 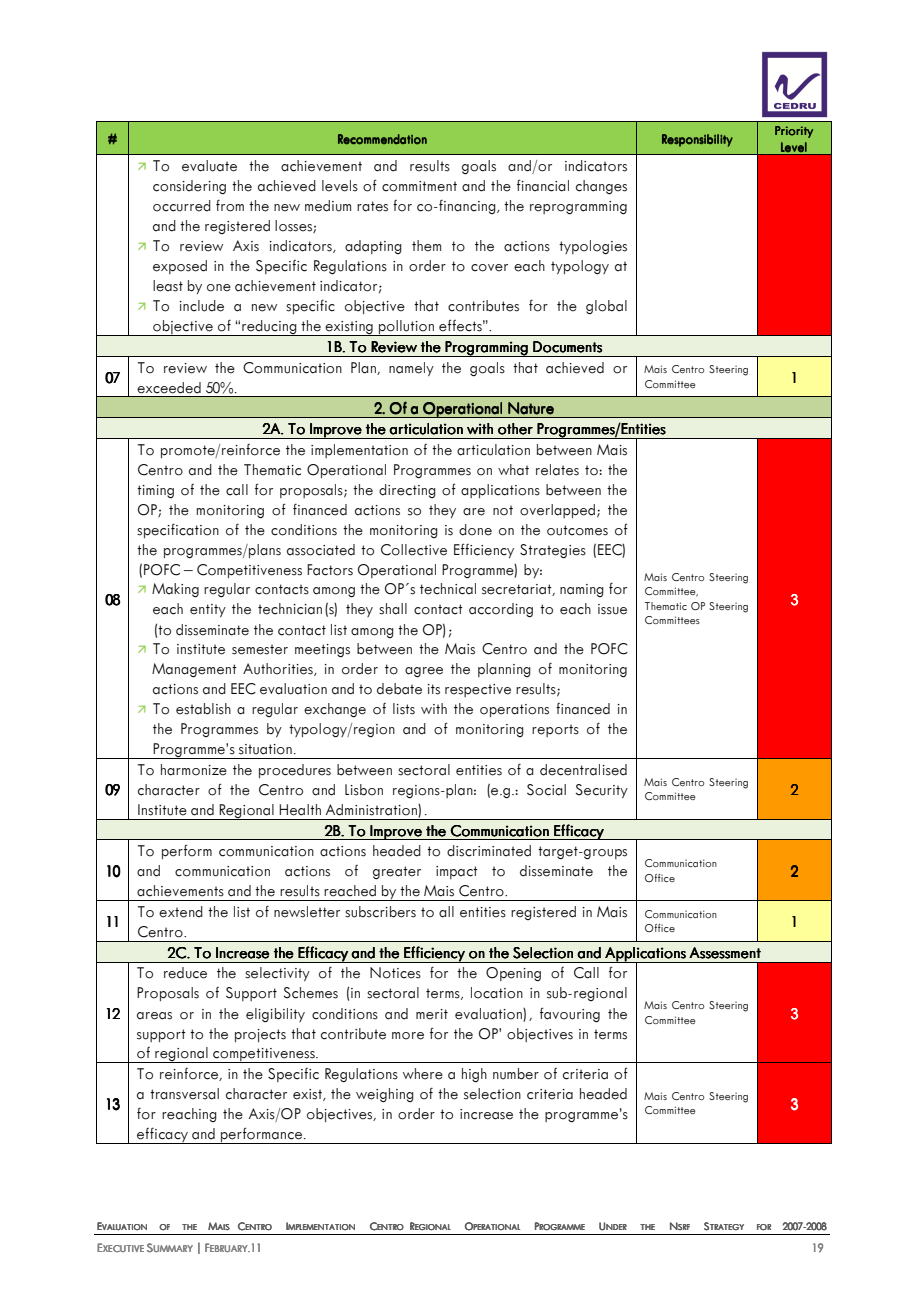 What do you see at coordinates (208, 610) in the page?
I see `entity` at bounding box center [208, 610].
